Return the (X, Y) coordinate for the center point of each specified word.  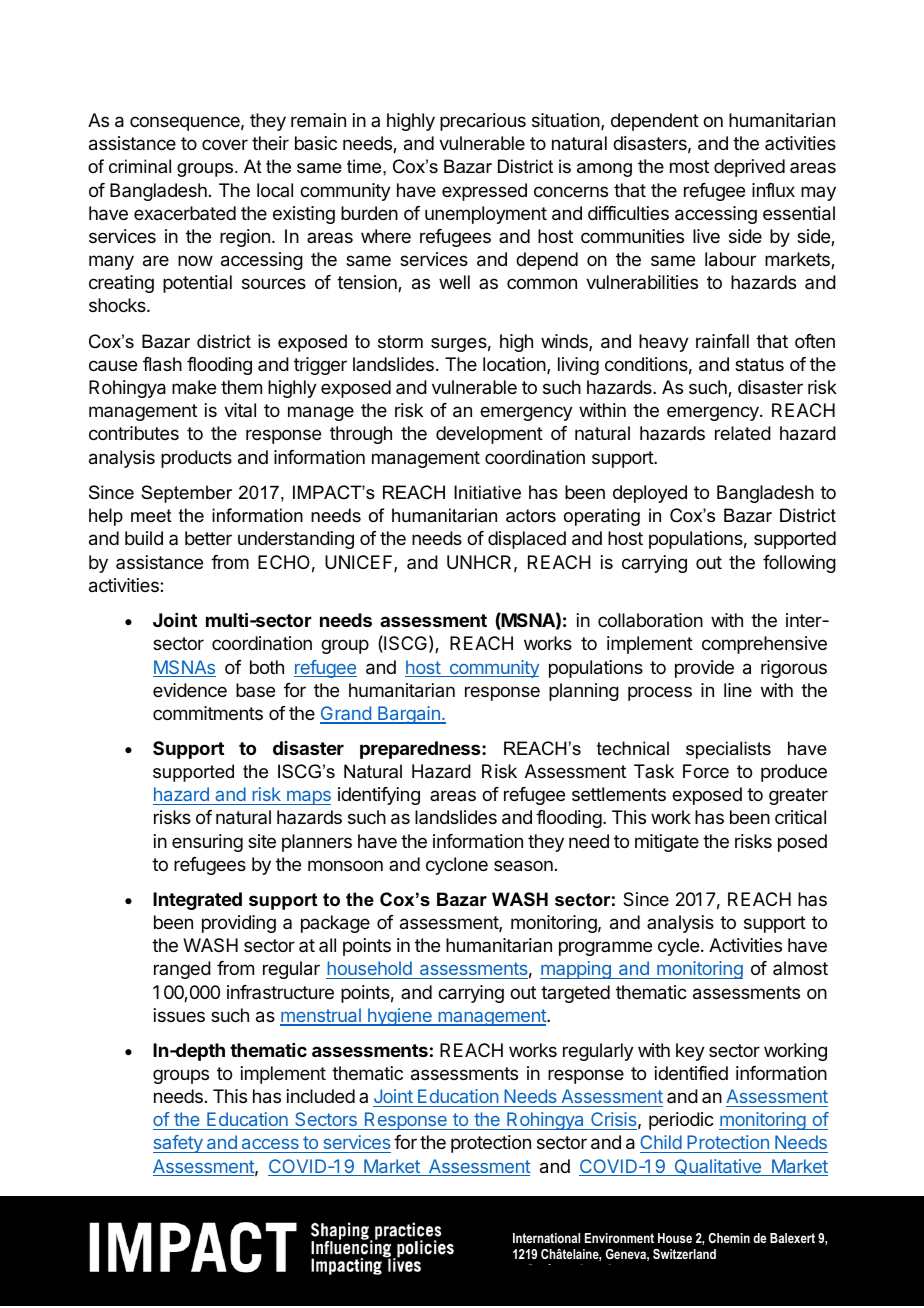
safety (179, 1144)
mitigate (667, 843)
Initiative (487, 492)
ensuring (207, 843)
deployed (650, 494)
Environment (619, 1238)
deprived (749, 168)
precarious (483, 122)
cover (225, 144)
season (523, 866)
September (186, 494)
